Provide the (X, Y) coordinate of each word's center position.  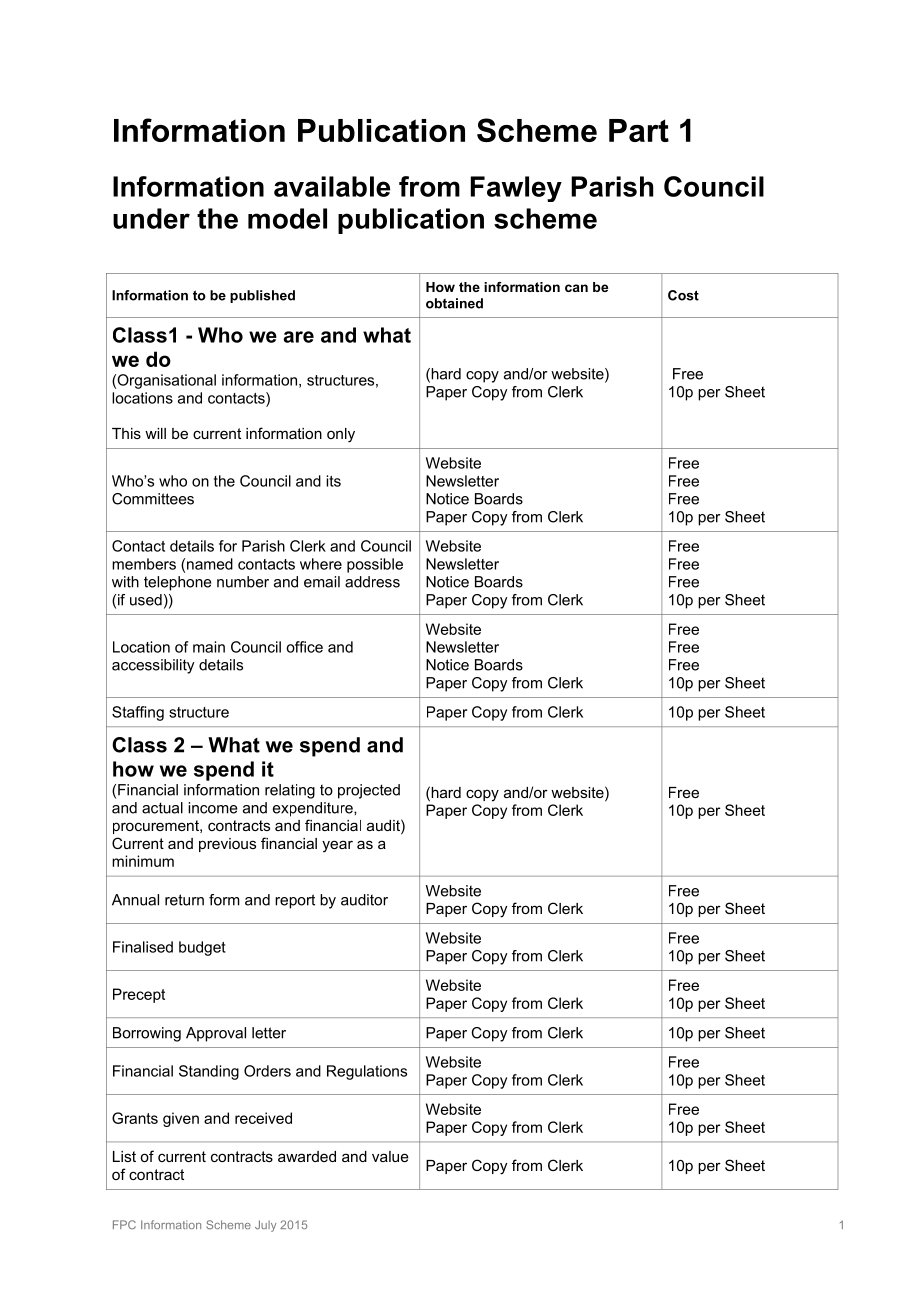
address (372, 582)
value (390, 1156)
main (209, 647)
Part (639, 130)
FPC (124, 1224)
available (332, 186)
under (151, 218)
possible (375, 565)
